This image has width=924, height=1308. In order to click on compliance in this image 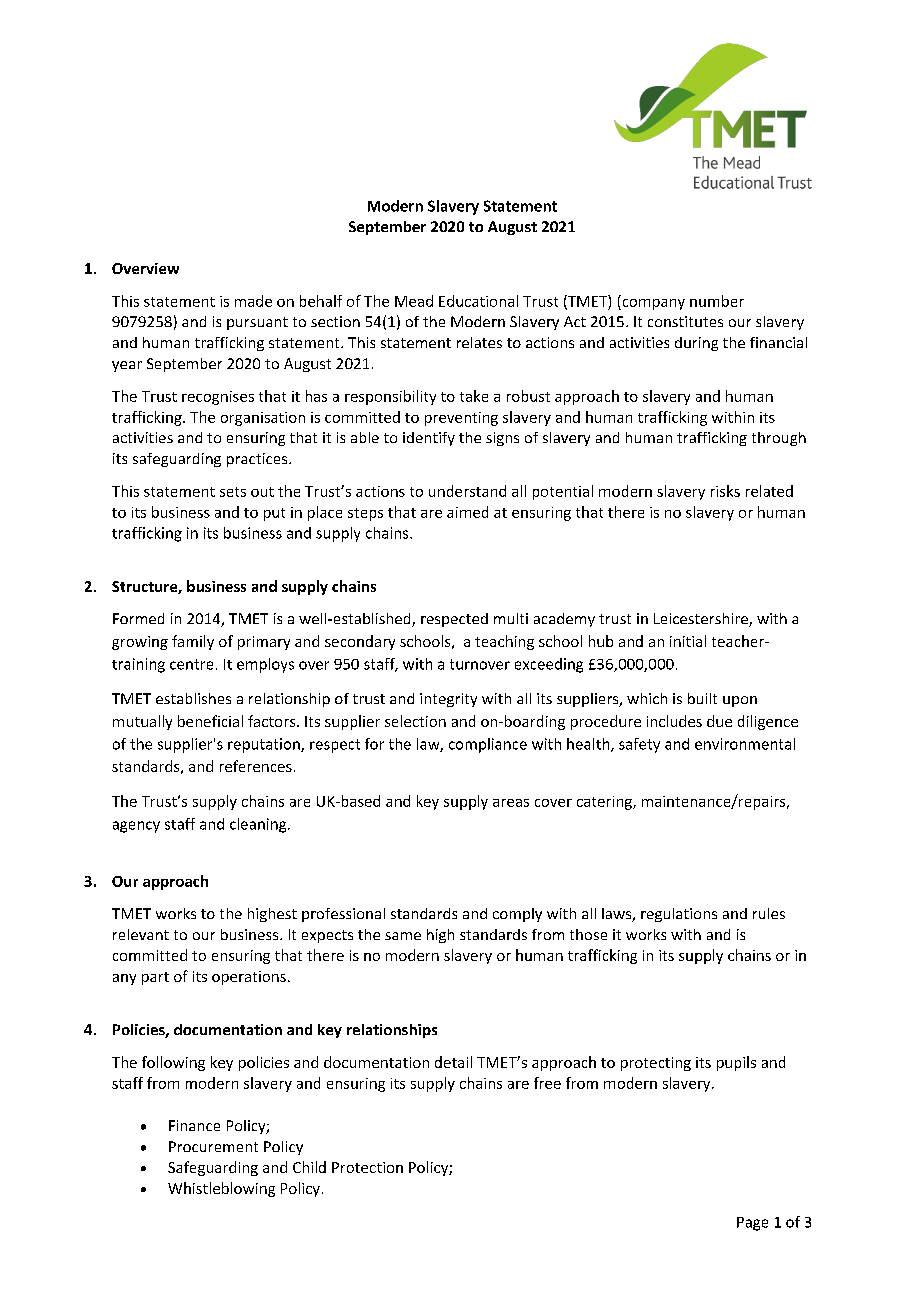, I will do `click(488, 745)`.
